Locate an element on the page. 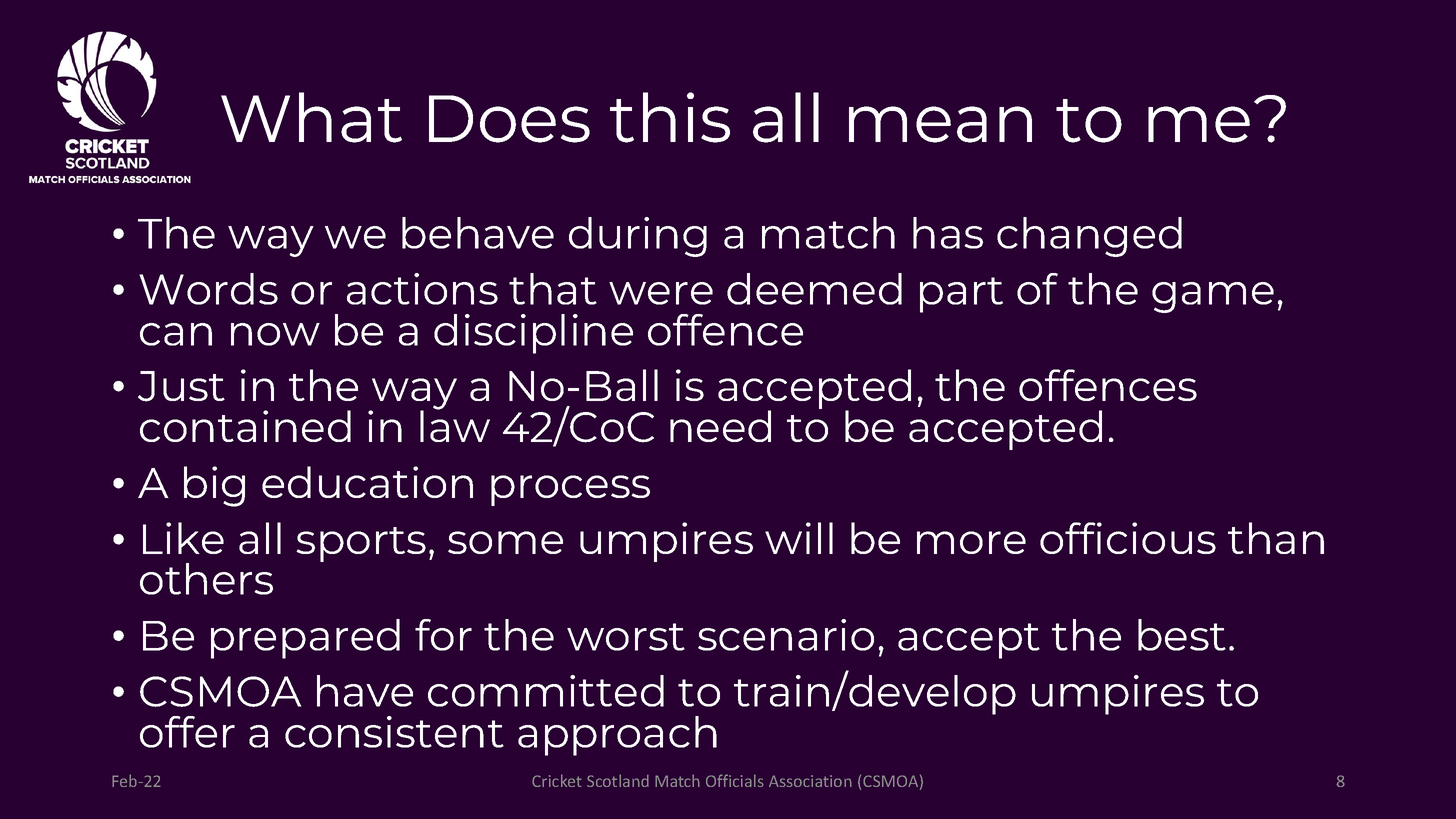  this is located at coordinates (670, 117).
